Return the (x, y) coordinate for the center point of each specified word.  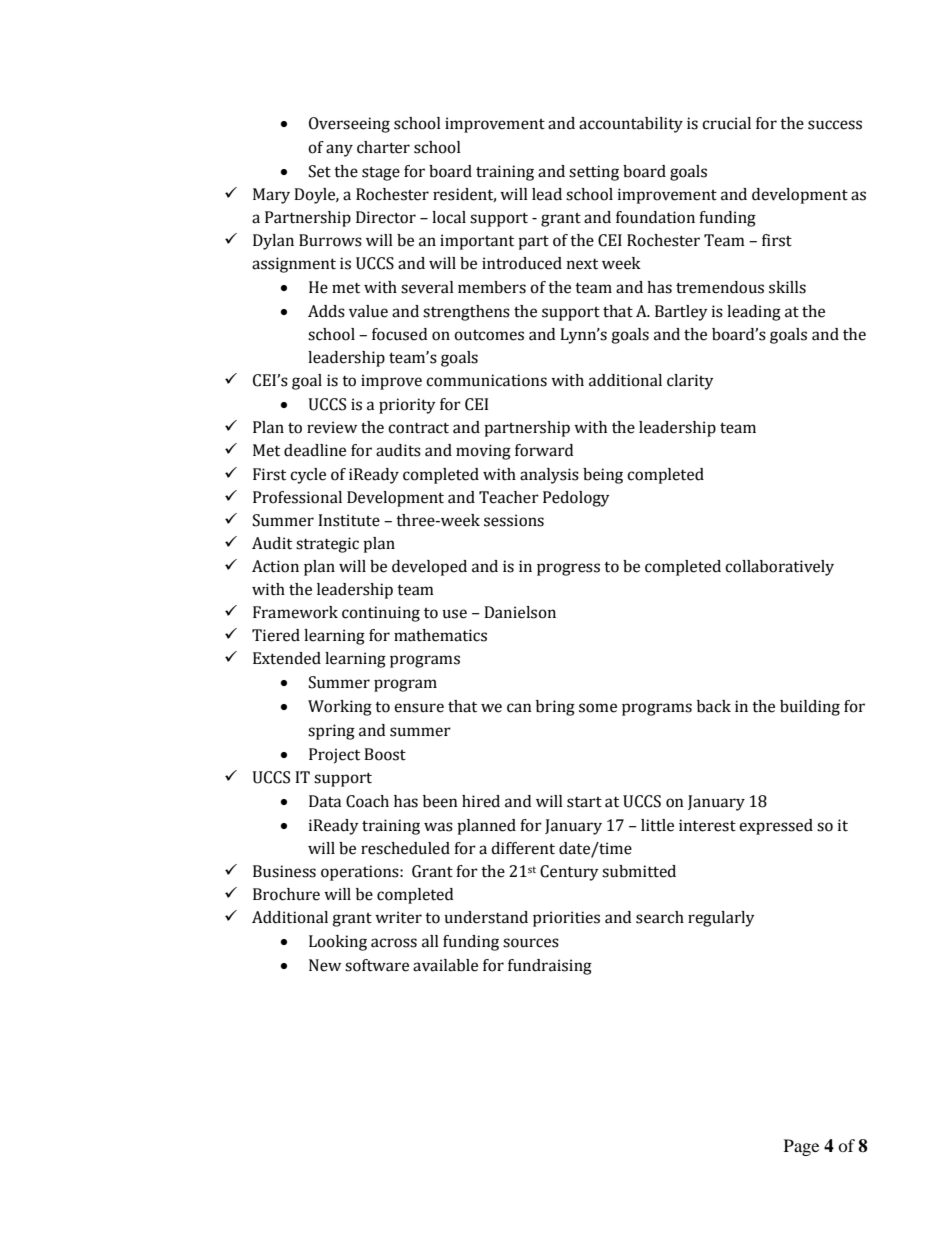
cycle (308, 476)
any (339, 150)
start (584, 802)
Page (801, 1147)
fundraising (550, 967)
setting (594, 173)
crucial (726, 123)
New (325, 965)
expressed (776, 827)
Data (325, 801)
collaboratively (779, 568)
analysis (549, 476)
